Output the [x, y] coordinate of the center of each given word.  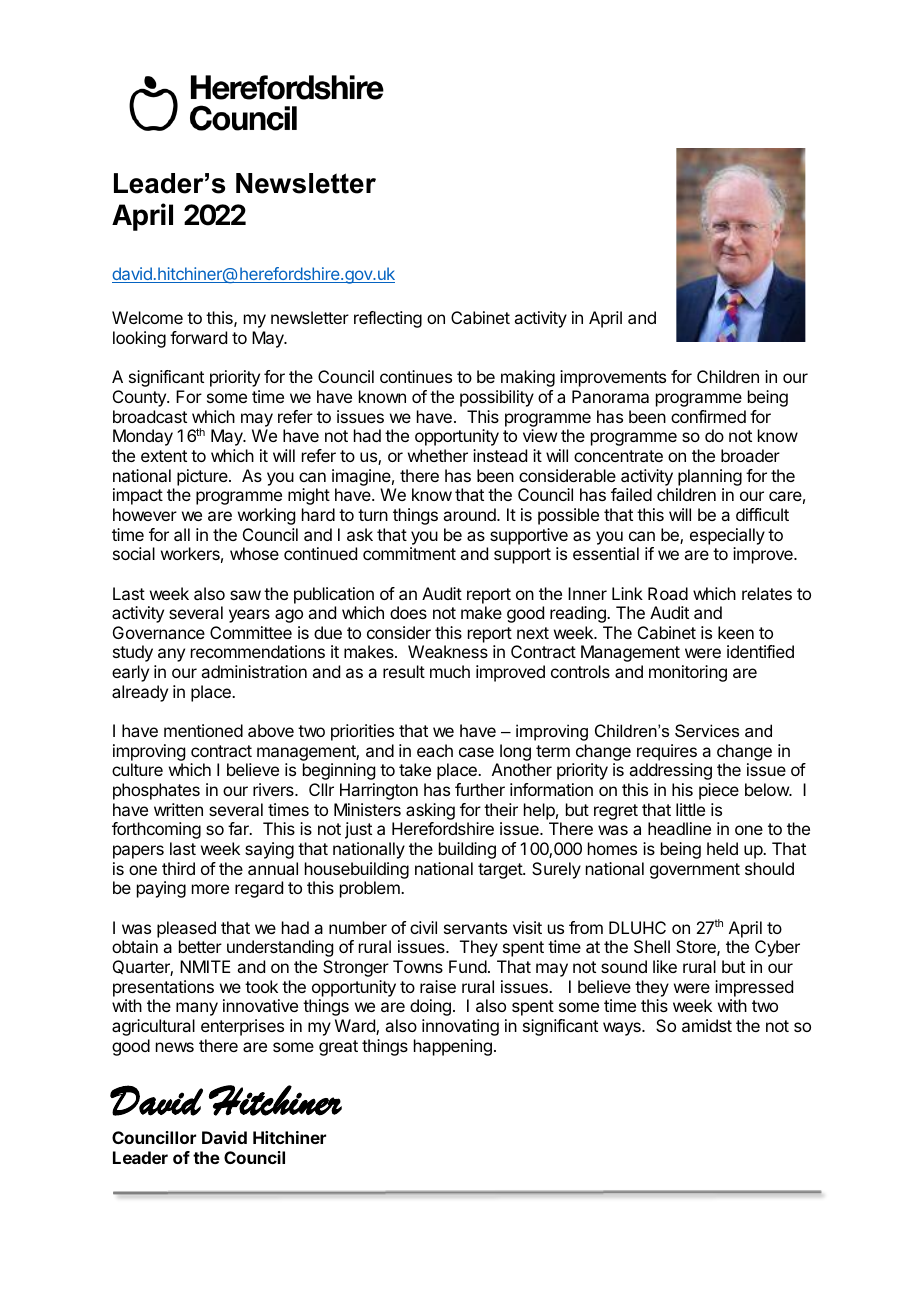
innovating [460, 1027]
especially [727, 536]
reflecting [388, 319]
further [480, 789]
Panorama [610, 396]
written [178, 809]
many [197, 1009]
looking [139, 339]
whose [254, 553]
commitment [409, 553]
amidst [707, 1025]
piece [719, 791]
